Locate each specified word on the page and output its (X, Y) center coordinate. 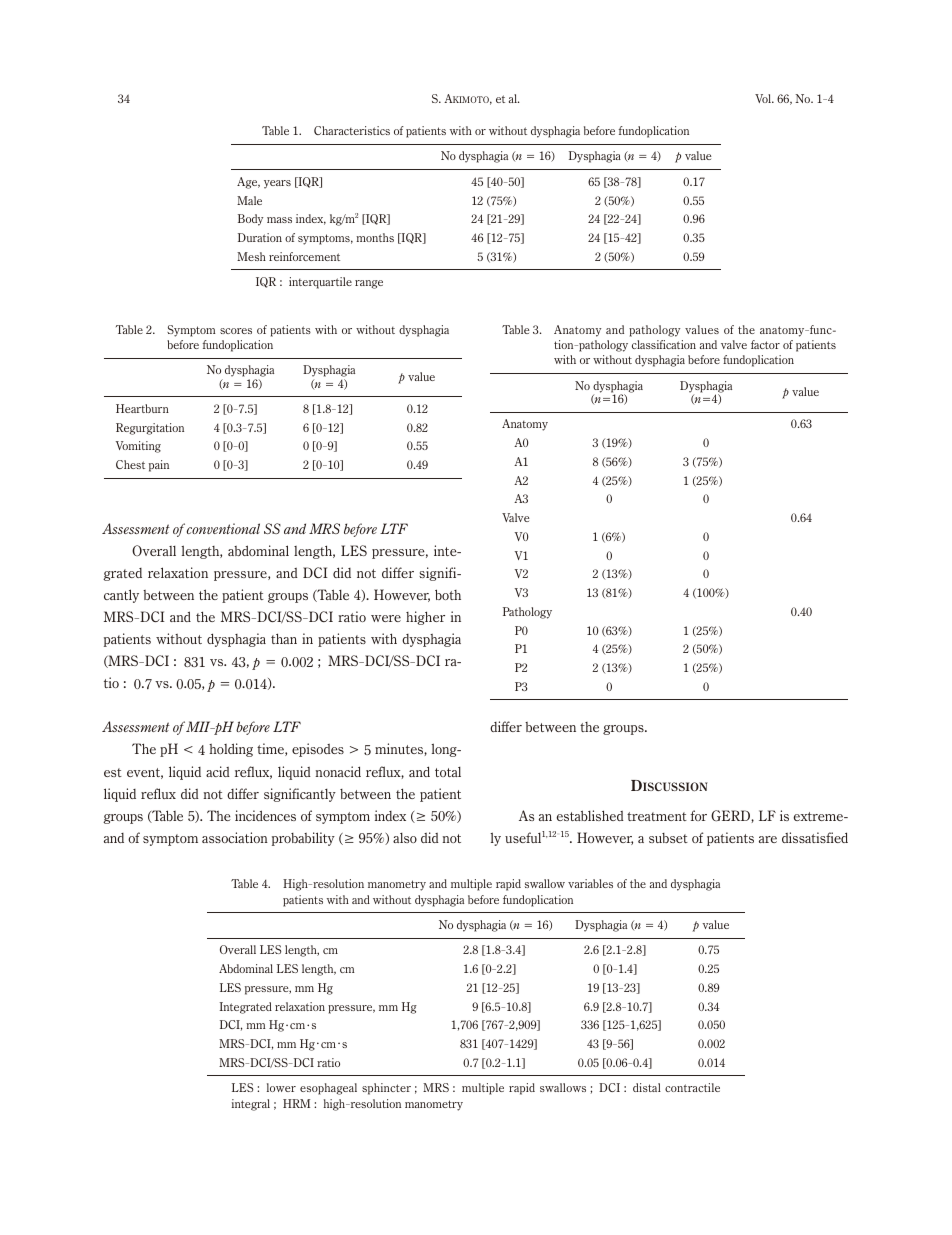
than (284, 638)
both (448, 594)
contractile (692, 1087)
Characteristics (352, 130)
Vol (764, 98)
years (277, 184)
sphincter (386, 1089)
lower (281, 1087)
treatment (657, 816)
